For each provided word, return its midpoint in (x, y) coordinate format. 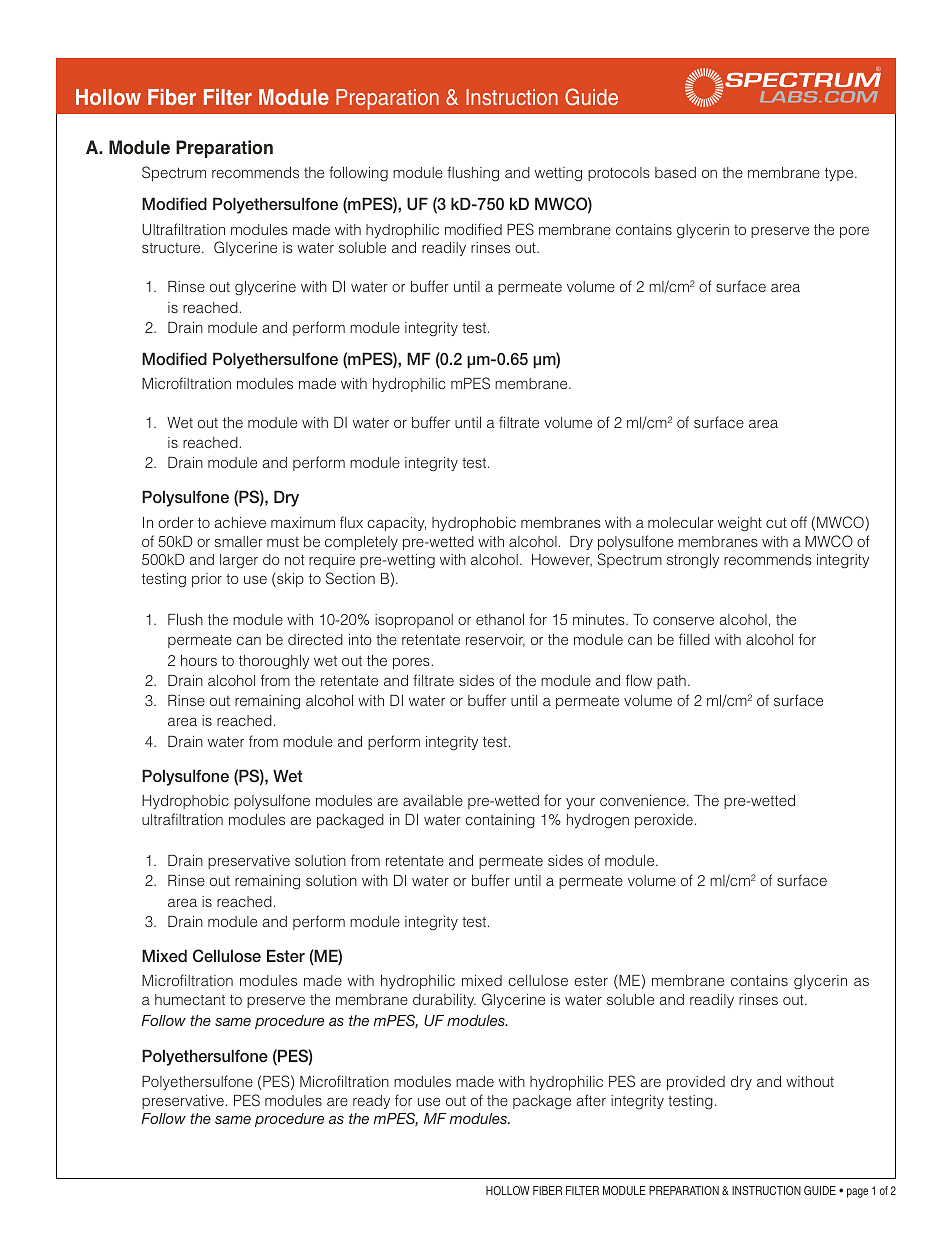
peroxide (664, 821)
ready (371, 1102)
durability (444, 1001)
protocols (619, 174)
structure (172, 248)
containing (500, 821)
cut (776, 522)
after (591, 1100)
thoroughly (274, 662)
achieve (240, 522)
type (840, 174)
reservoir (495, 640)
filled (694, 639)
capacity (396, 524)
